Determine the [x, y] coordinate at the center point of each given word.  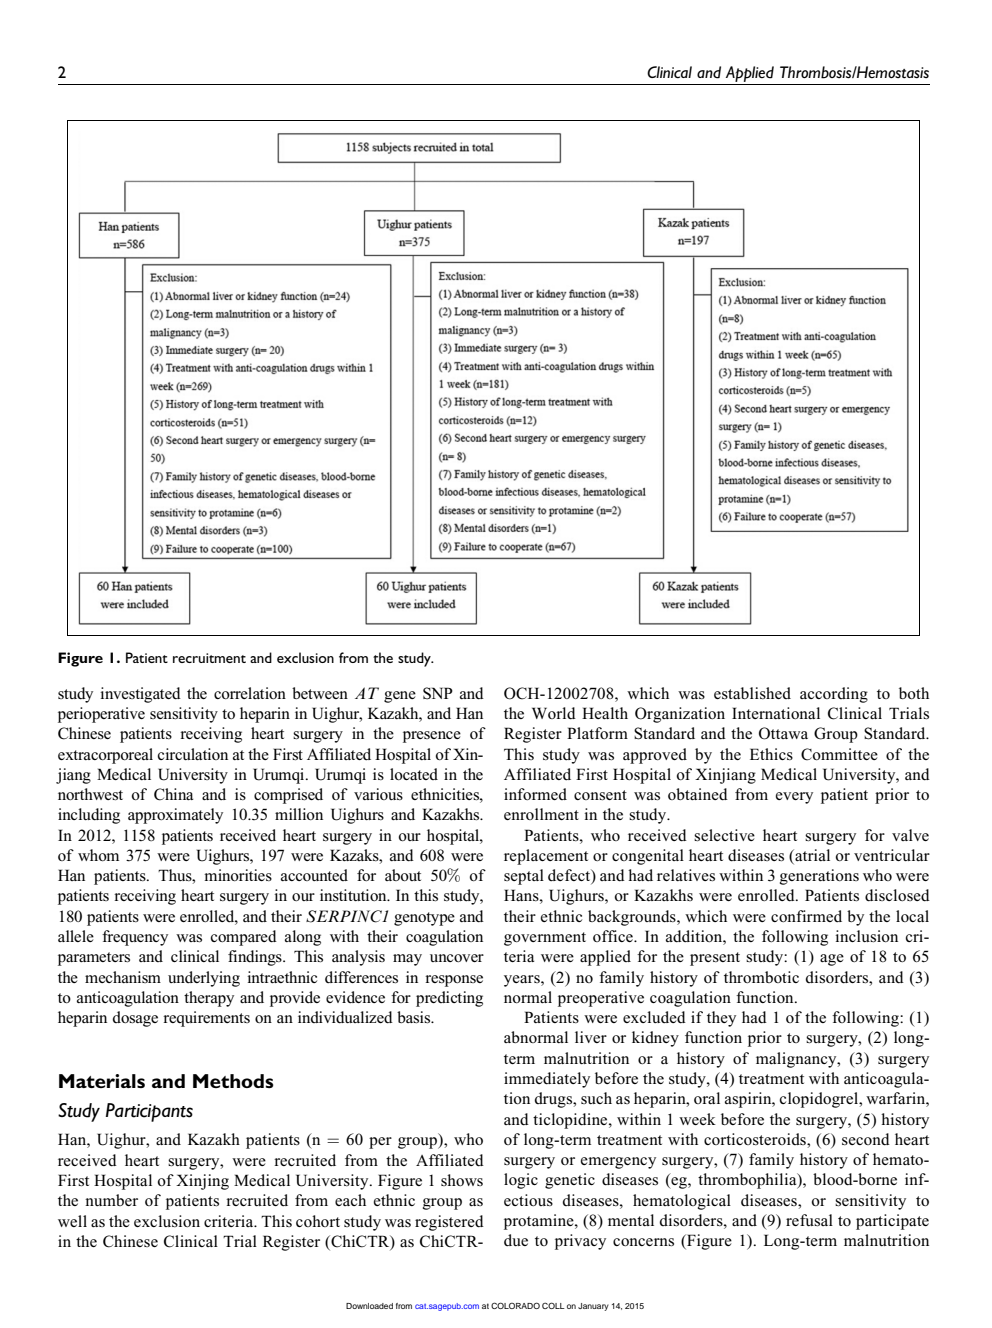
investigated [140, 695]
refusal [809, 1220]
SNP [438, 693]
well [72, 1221]
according [834, 695]
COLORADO [515, 1305]
